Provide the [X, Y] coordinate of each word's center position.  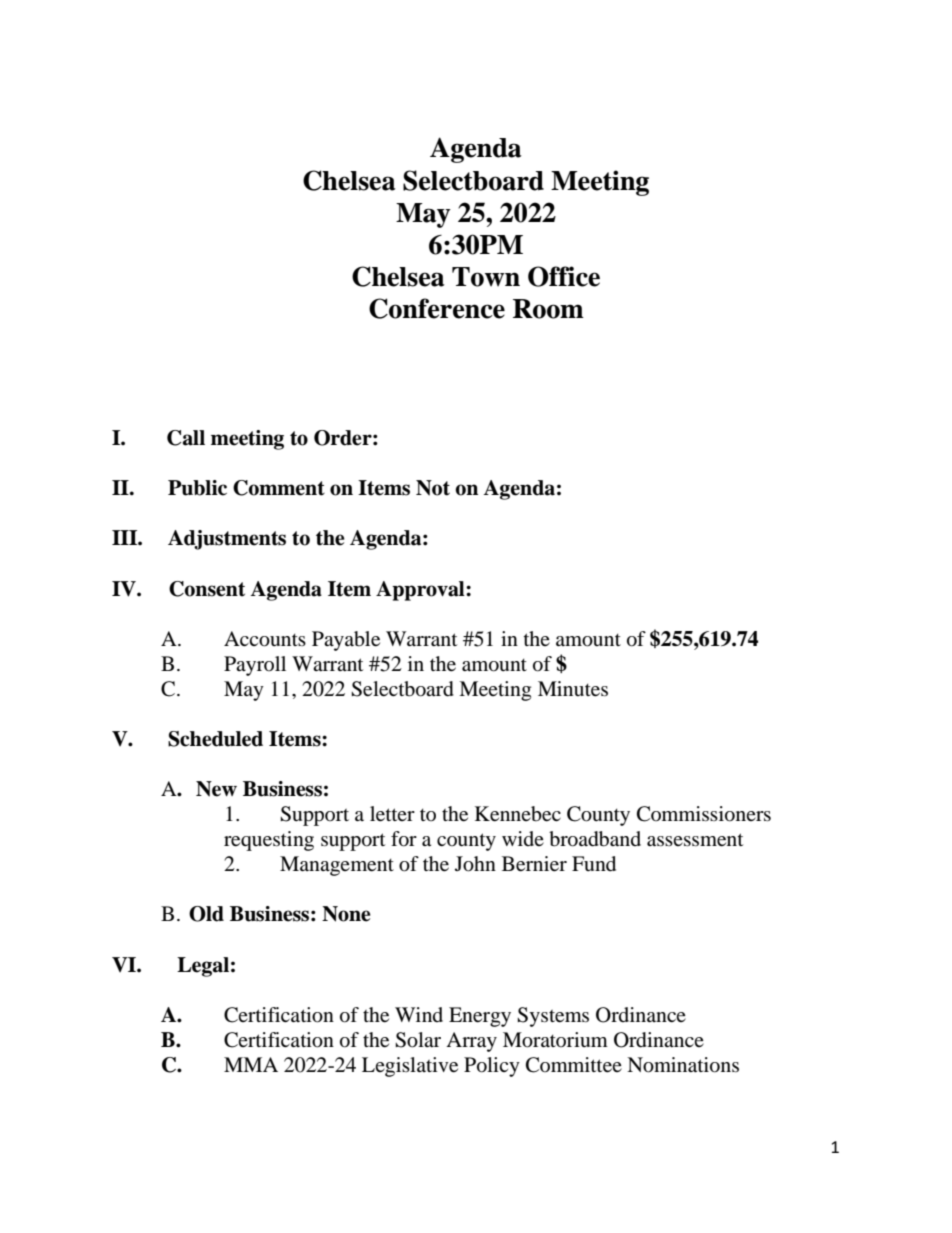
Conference [437, 308]
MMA [251, 1064]
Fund [594, 864]
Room [548, 309]
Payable [346, 641]
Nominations [683, 1065]
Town [486, 277]
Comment [279, 488]
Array [471, 1042]
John [475, 864]
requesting [269, 841]
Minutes [573, 689]
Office [564, 276]
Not [433, 488]
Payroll [255, 666]
